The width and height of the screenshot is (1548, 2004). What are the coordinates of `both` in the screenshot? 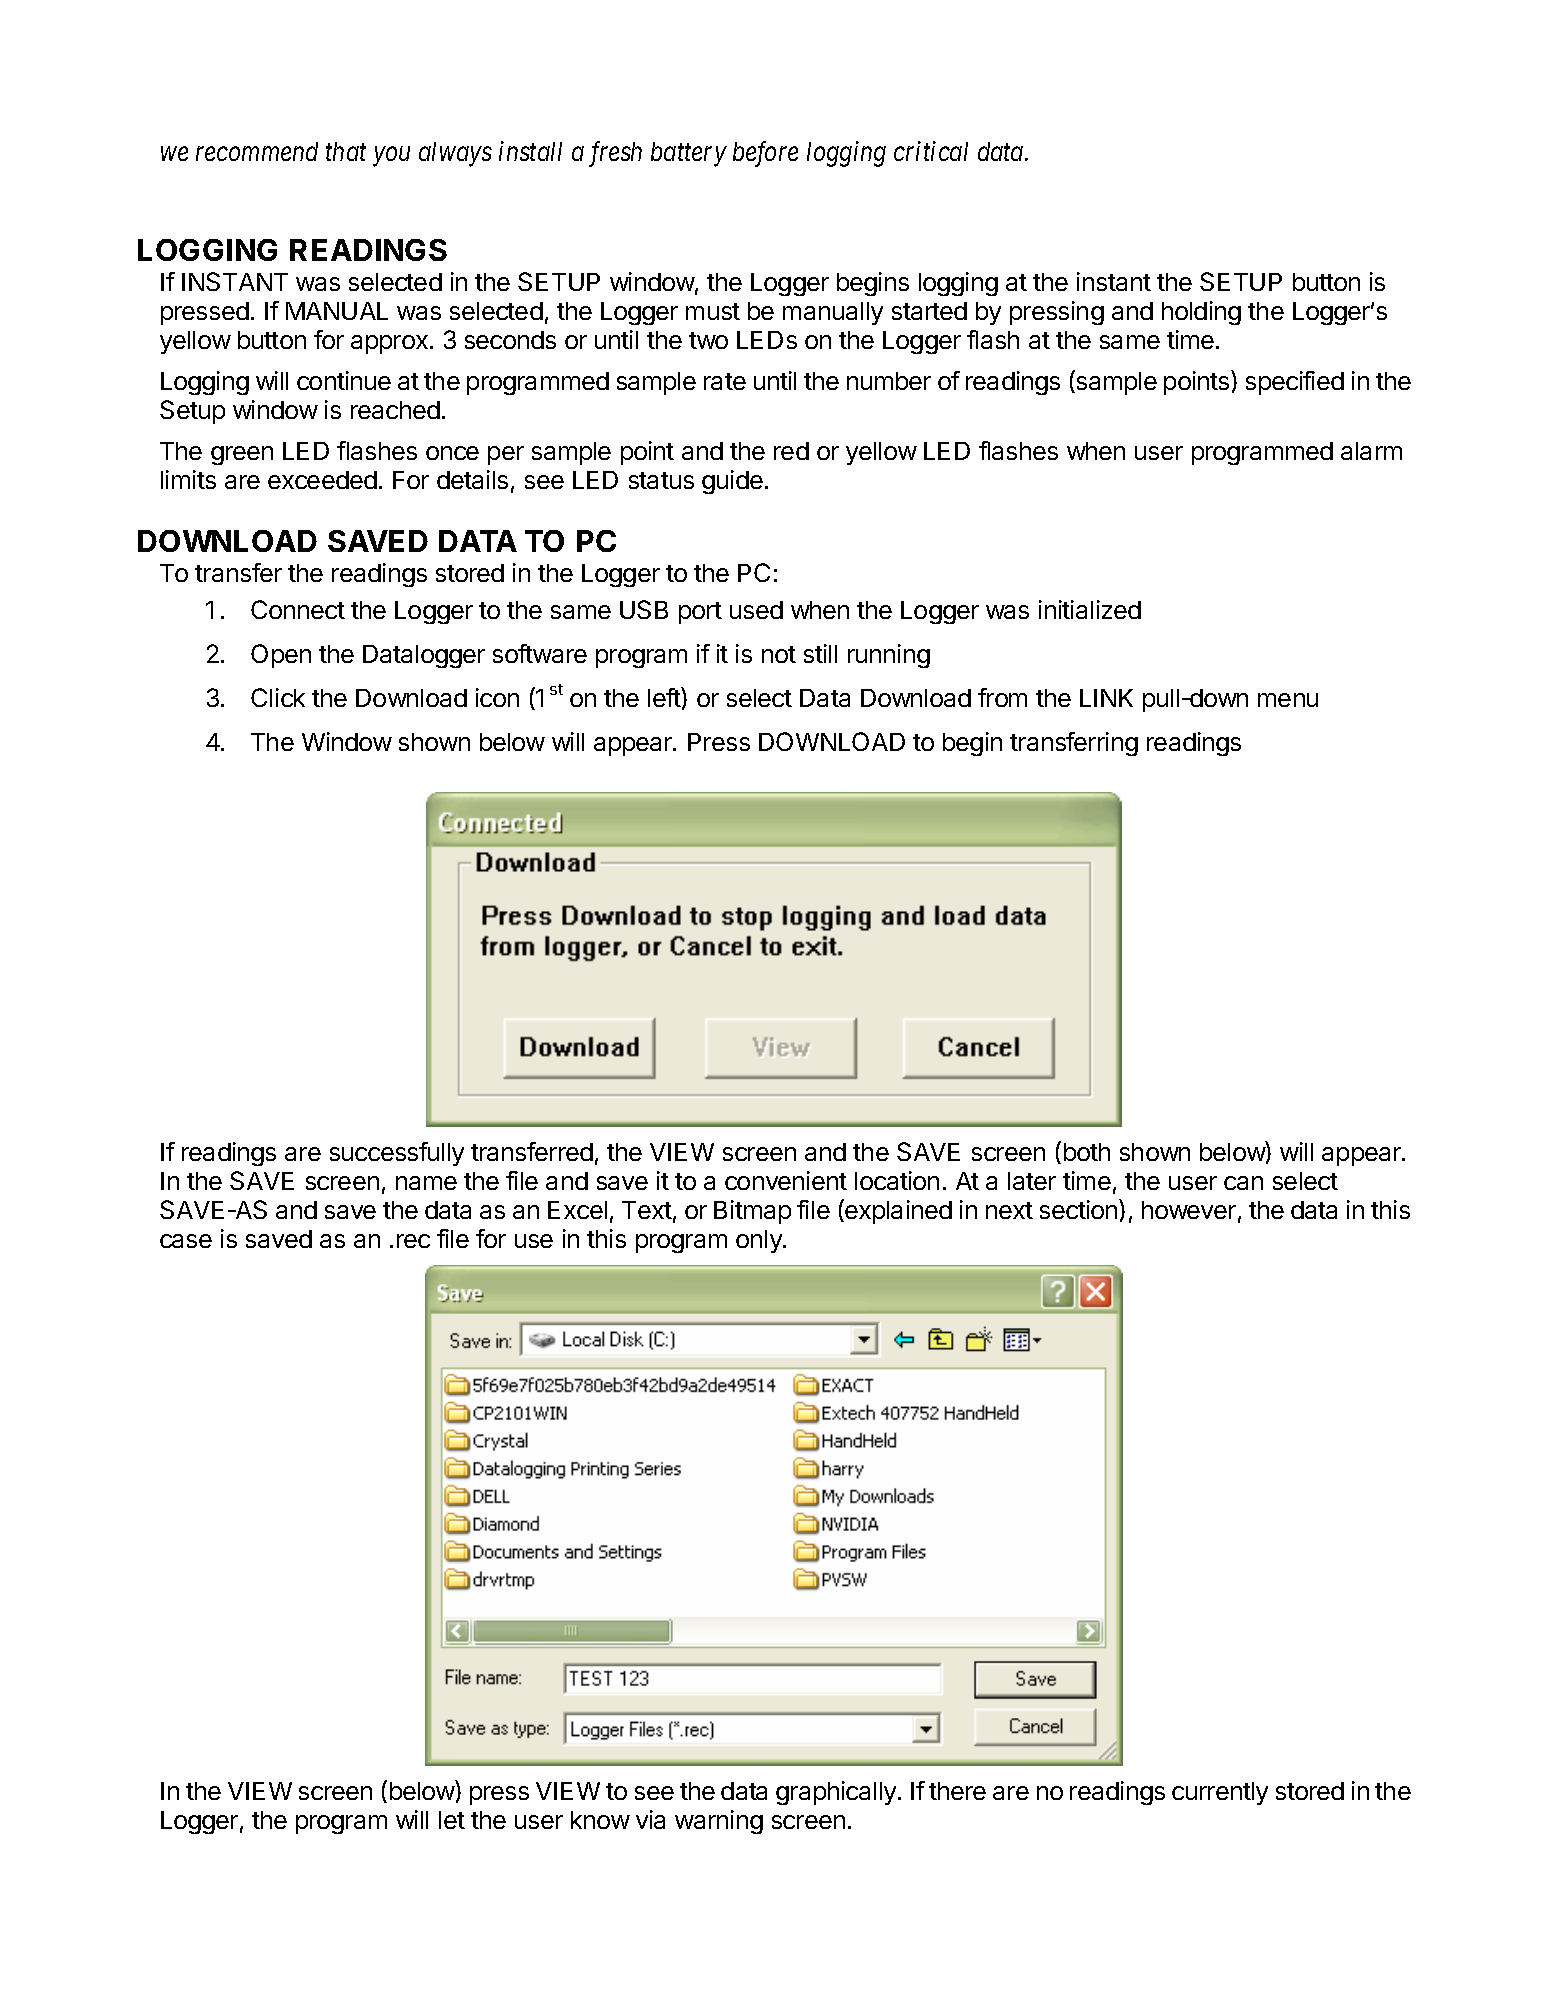 It's located at (1087, 1152).
